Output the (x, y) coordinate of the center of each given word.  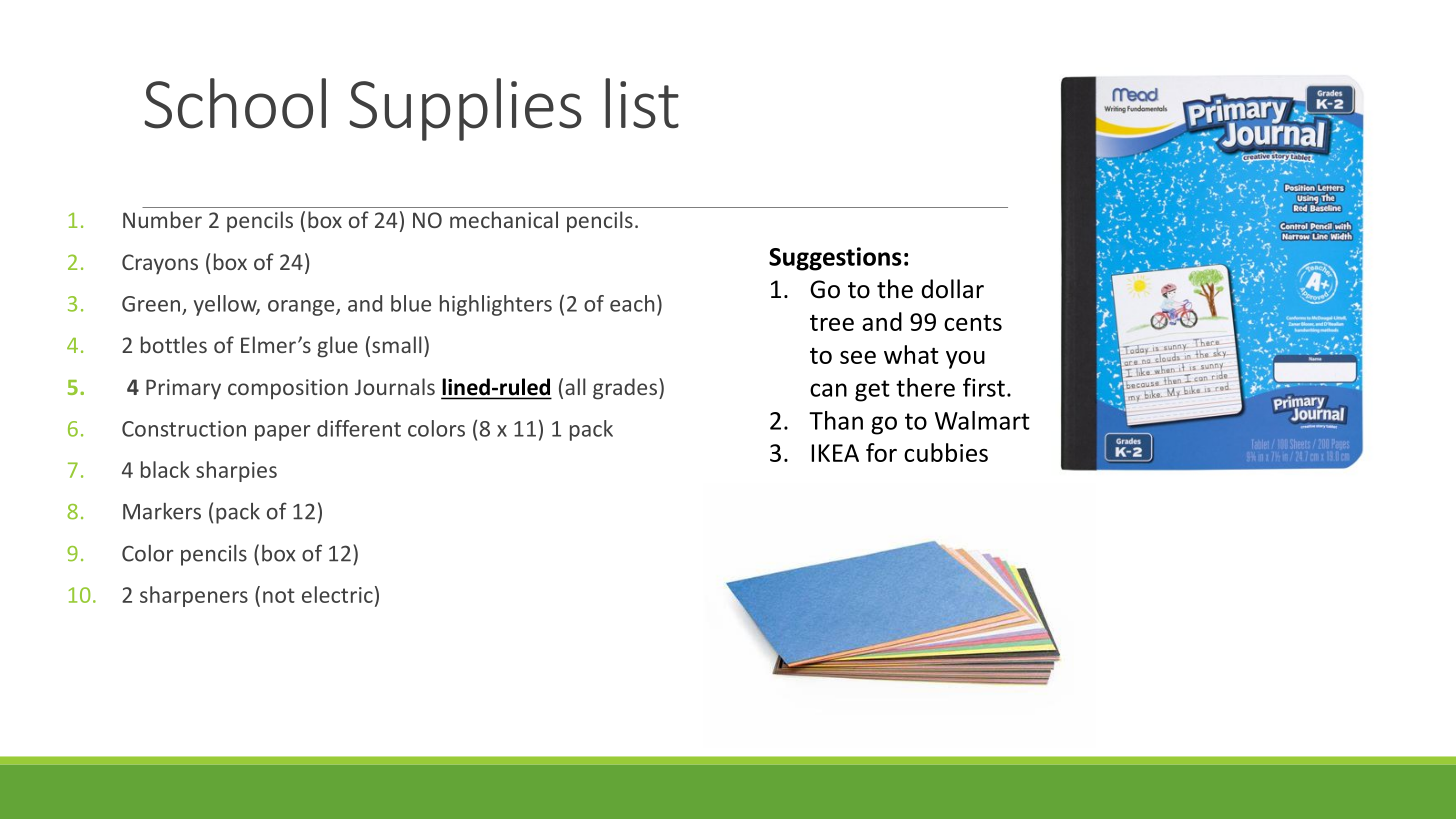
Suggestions (835, 259)
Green (151, 304)
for (881, 452)
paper (283, 433)
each (632, 303)
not (279, 595)
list (642, 103)
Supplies (465, 109)
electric (337, 594)
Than (836, 420)
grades (625, 389)
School (235, 103)
